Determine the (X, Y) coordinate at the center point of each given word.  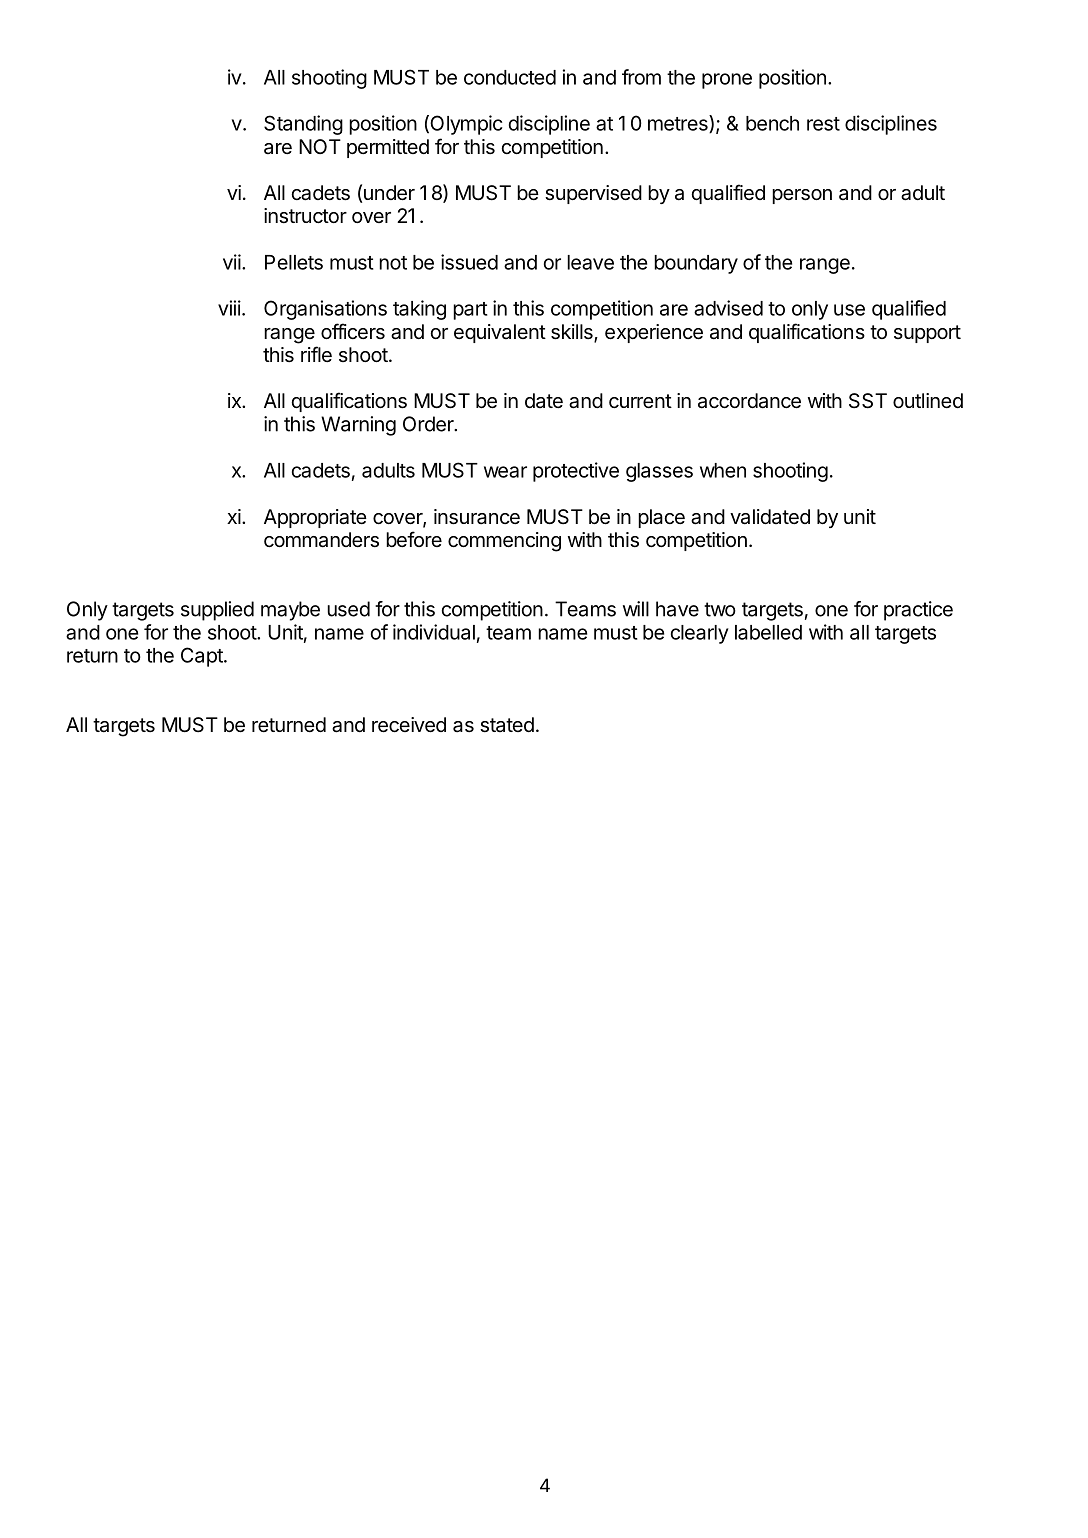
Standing (303, 125)
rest (823, 124)
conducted (510, 77)
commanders (321, 540)
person (802, 196)
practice (918, 611)
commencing (504, 542)
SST (868, 401)
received (409, 725)
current (640, 401)
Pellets (294, 262)
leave (590, 262)
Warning (358, 426)
